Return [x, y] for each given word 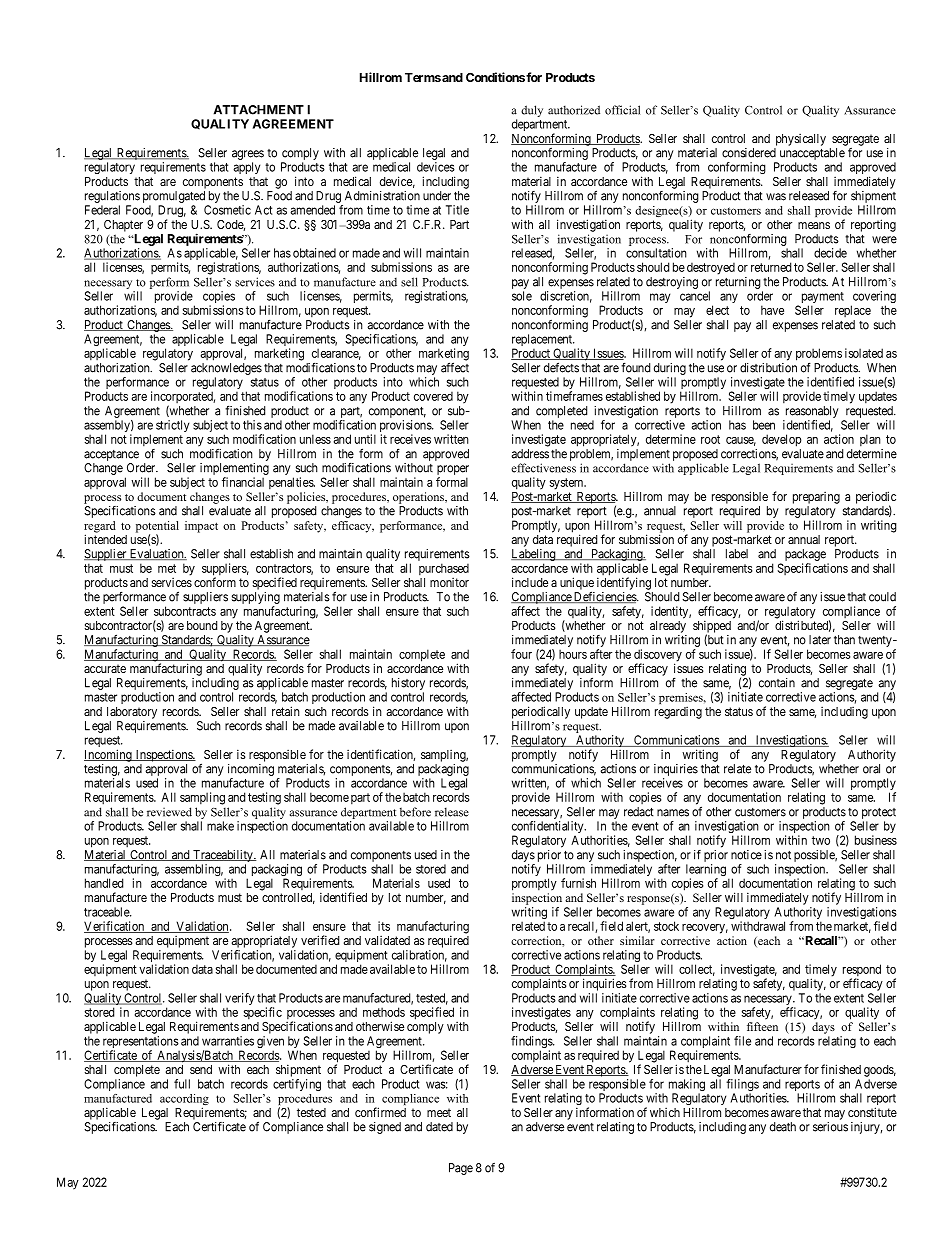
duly [532, 111]
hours [573, 654]
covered [433, 396]
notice [746, 855]
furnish [578, 883]
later [820, 640]
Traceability [223, 856]
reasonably [812, 412]
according [184, 1101]
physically [801, 140]
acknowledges [226, 369]
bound [202, 625]
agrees [248, 156]
